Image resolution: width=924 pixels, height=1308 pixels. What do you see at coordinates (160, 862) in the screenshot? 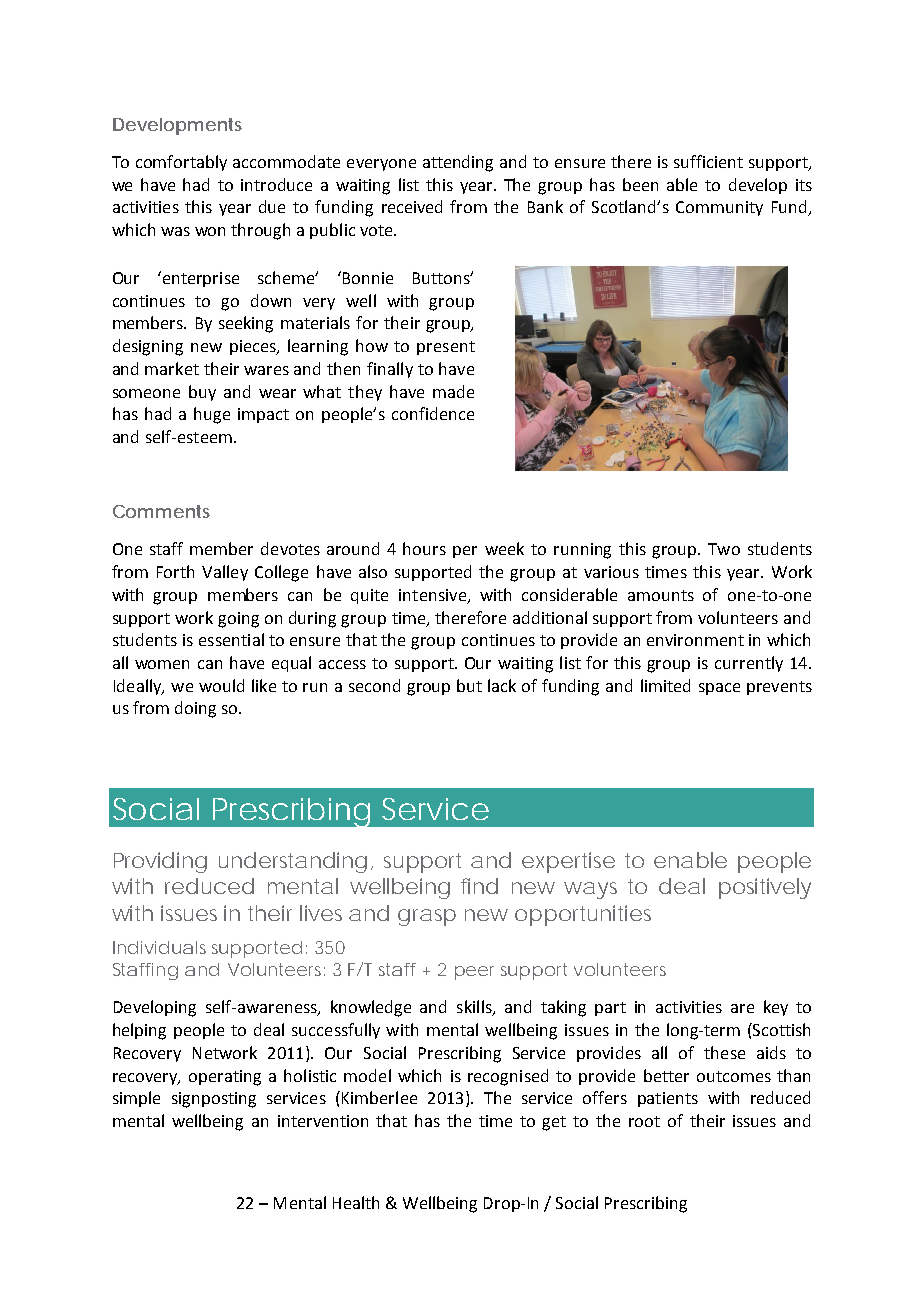
I see `Providing` at bounding box center [160, 862].
